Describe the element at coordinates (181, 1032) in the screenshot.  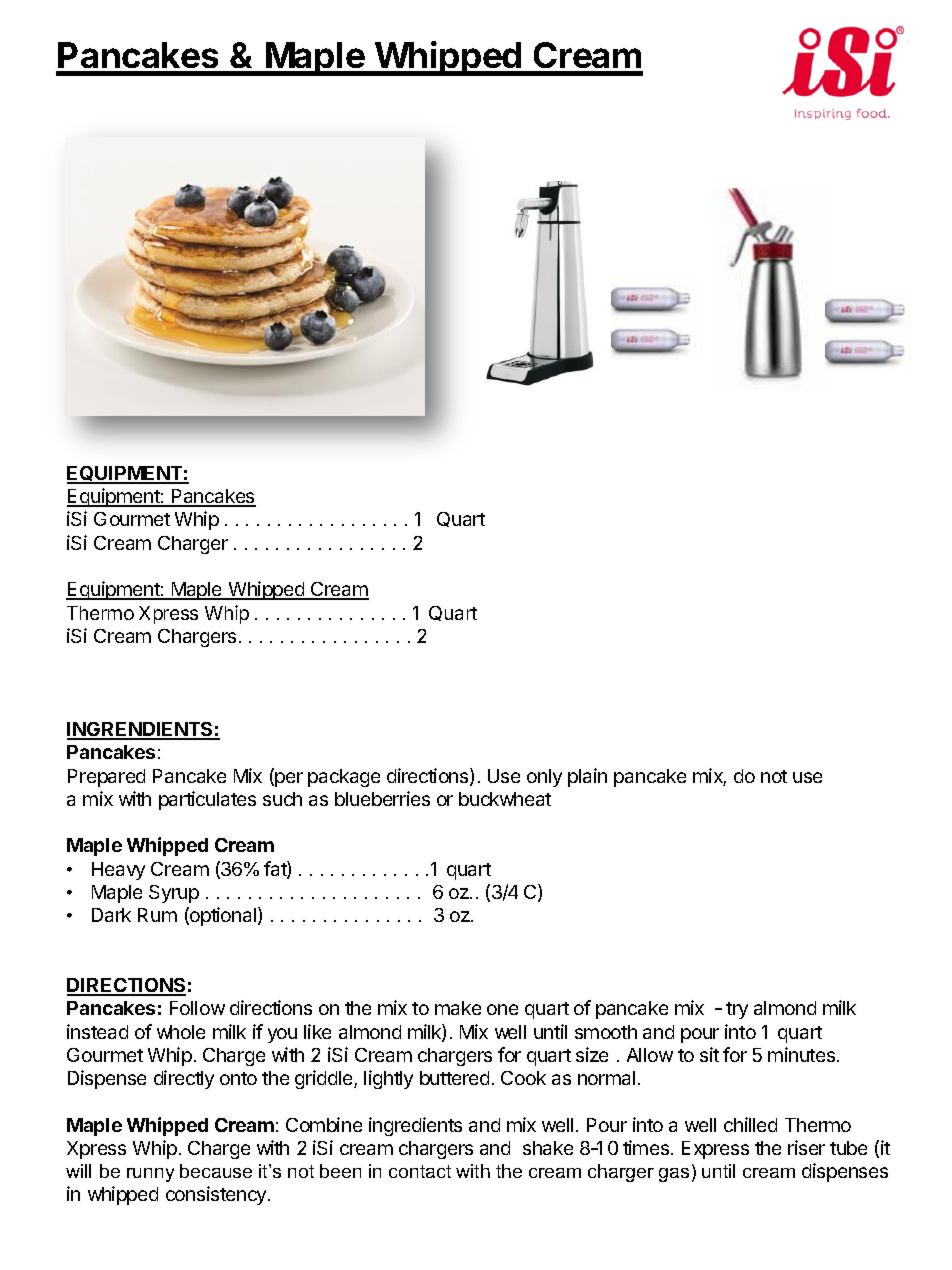
I see `whole` at that location.
